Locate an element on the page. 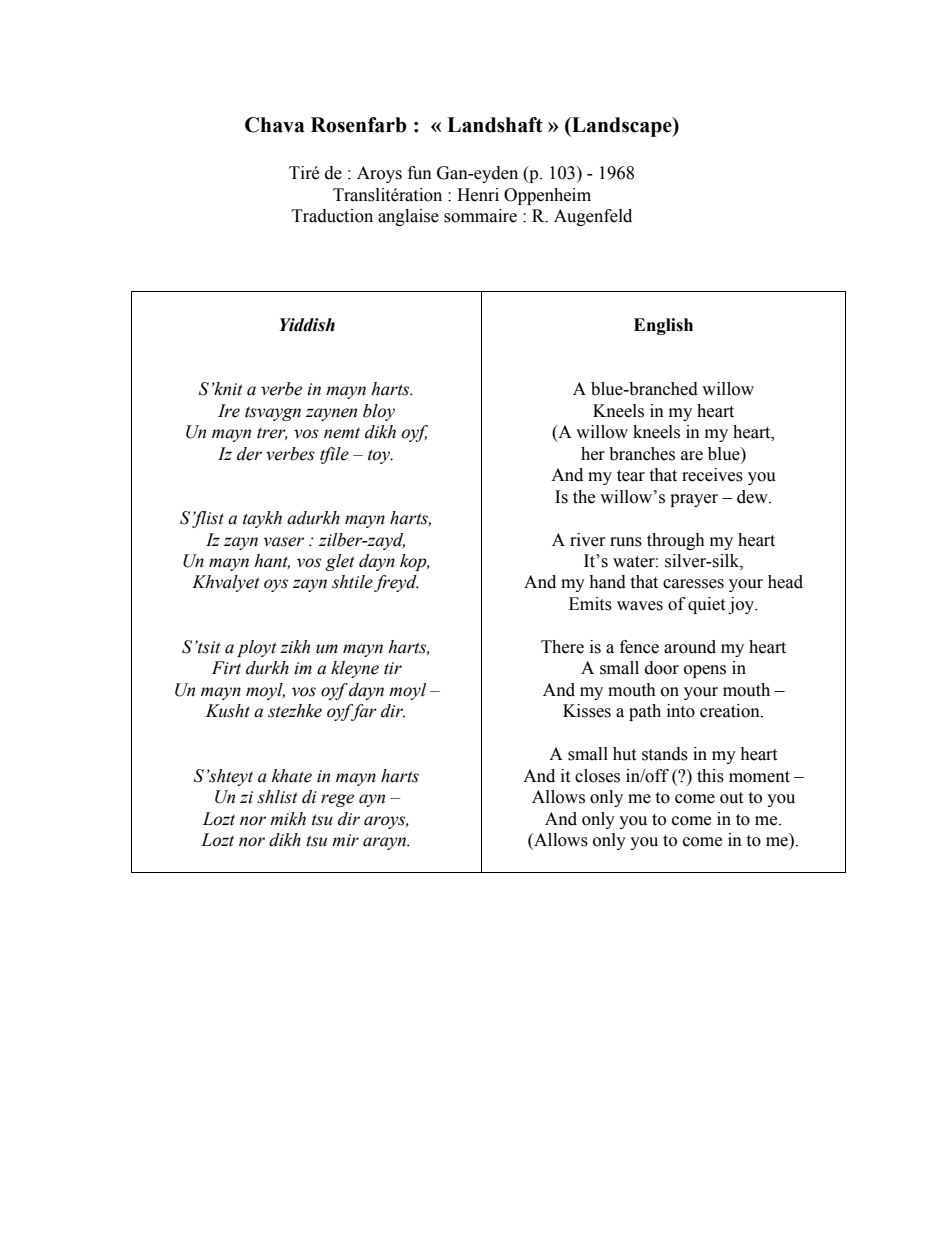 The width and height of the page is (952, 1233). river is located at coordinates (588, 540).
